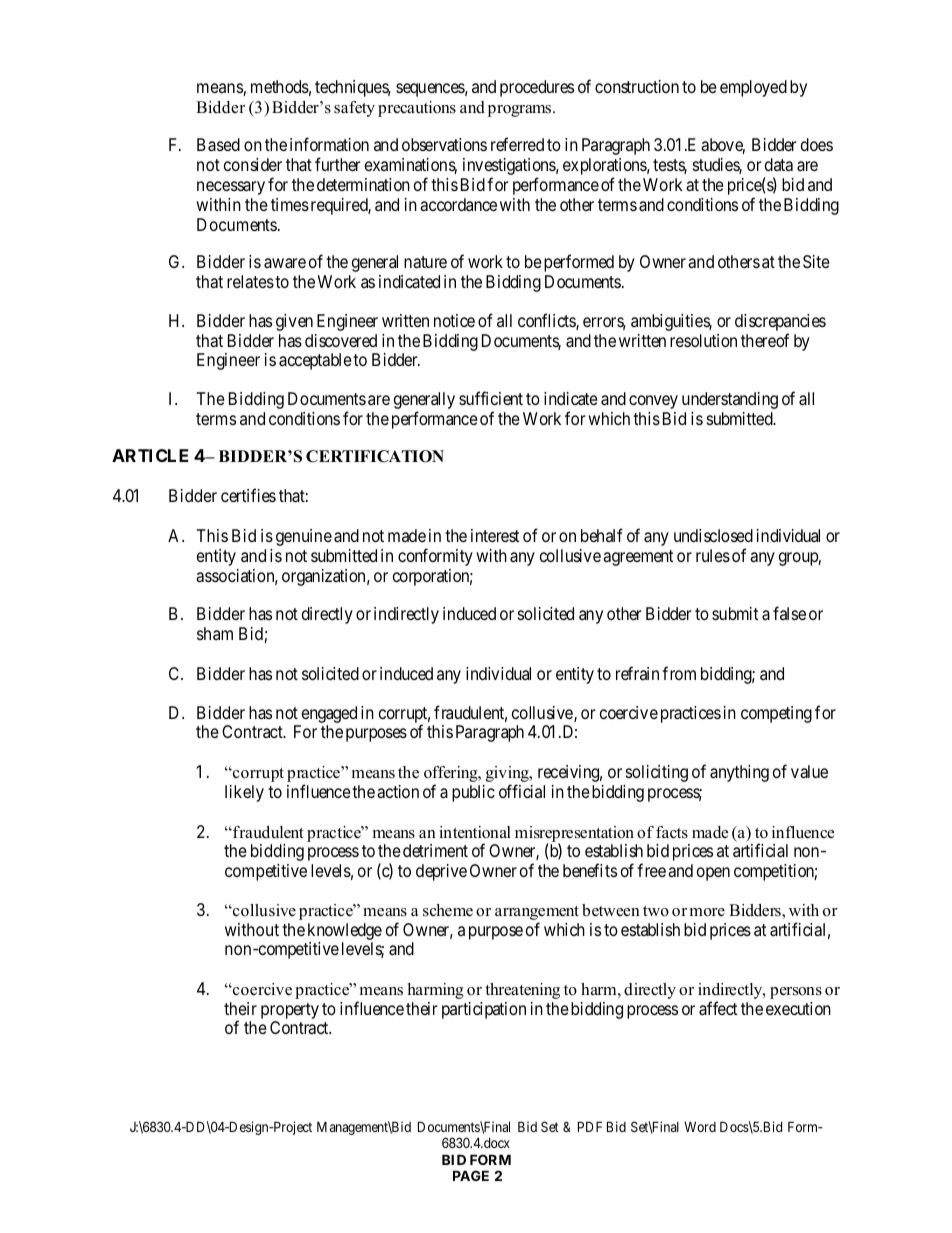 The height and width of the screenshot is (1233, 952). What do you see at coordinates (521, 111) in the screenshot?
I see `programs` at bounding box center [521, 111].
